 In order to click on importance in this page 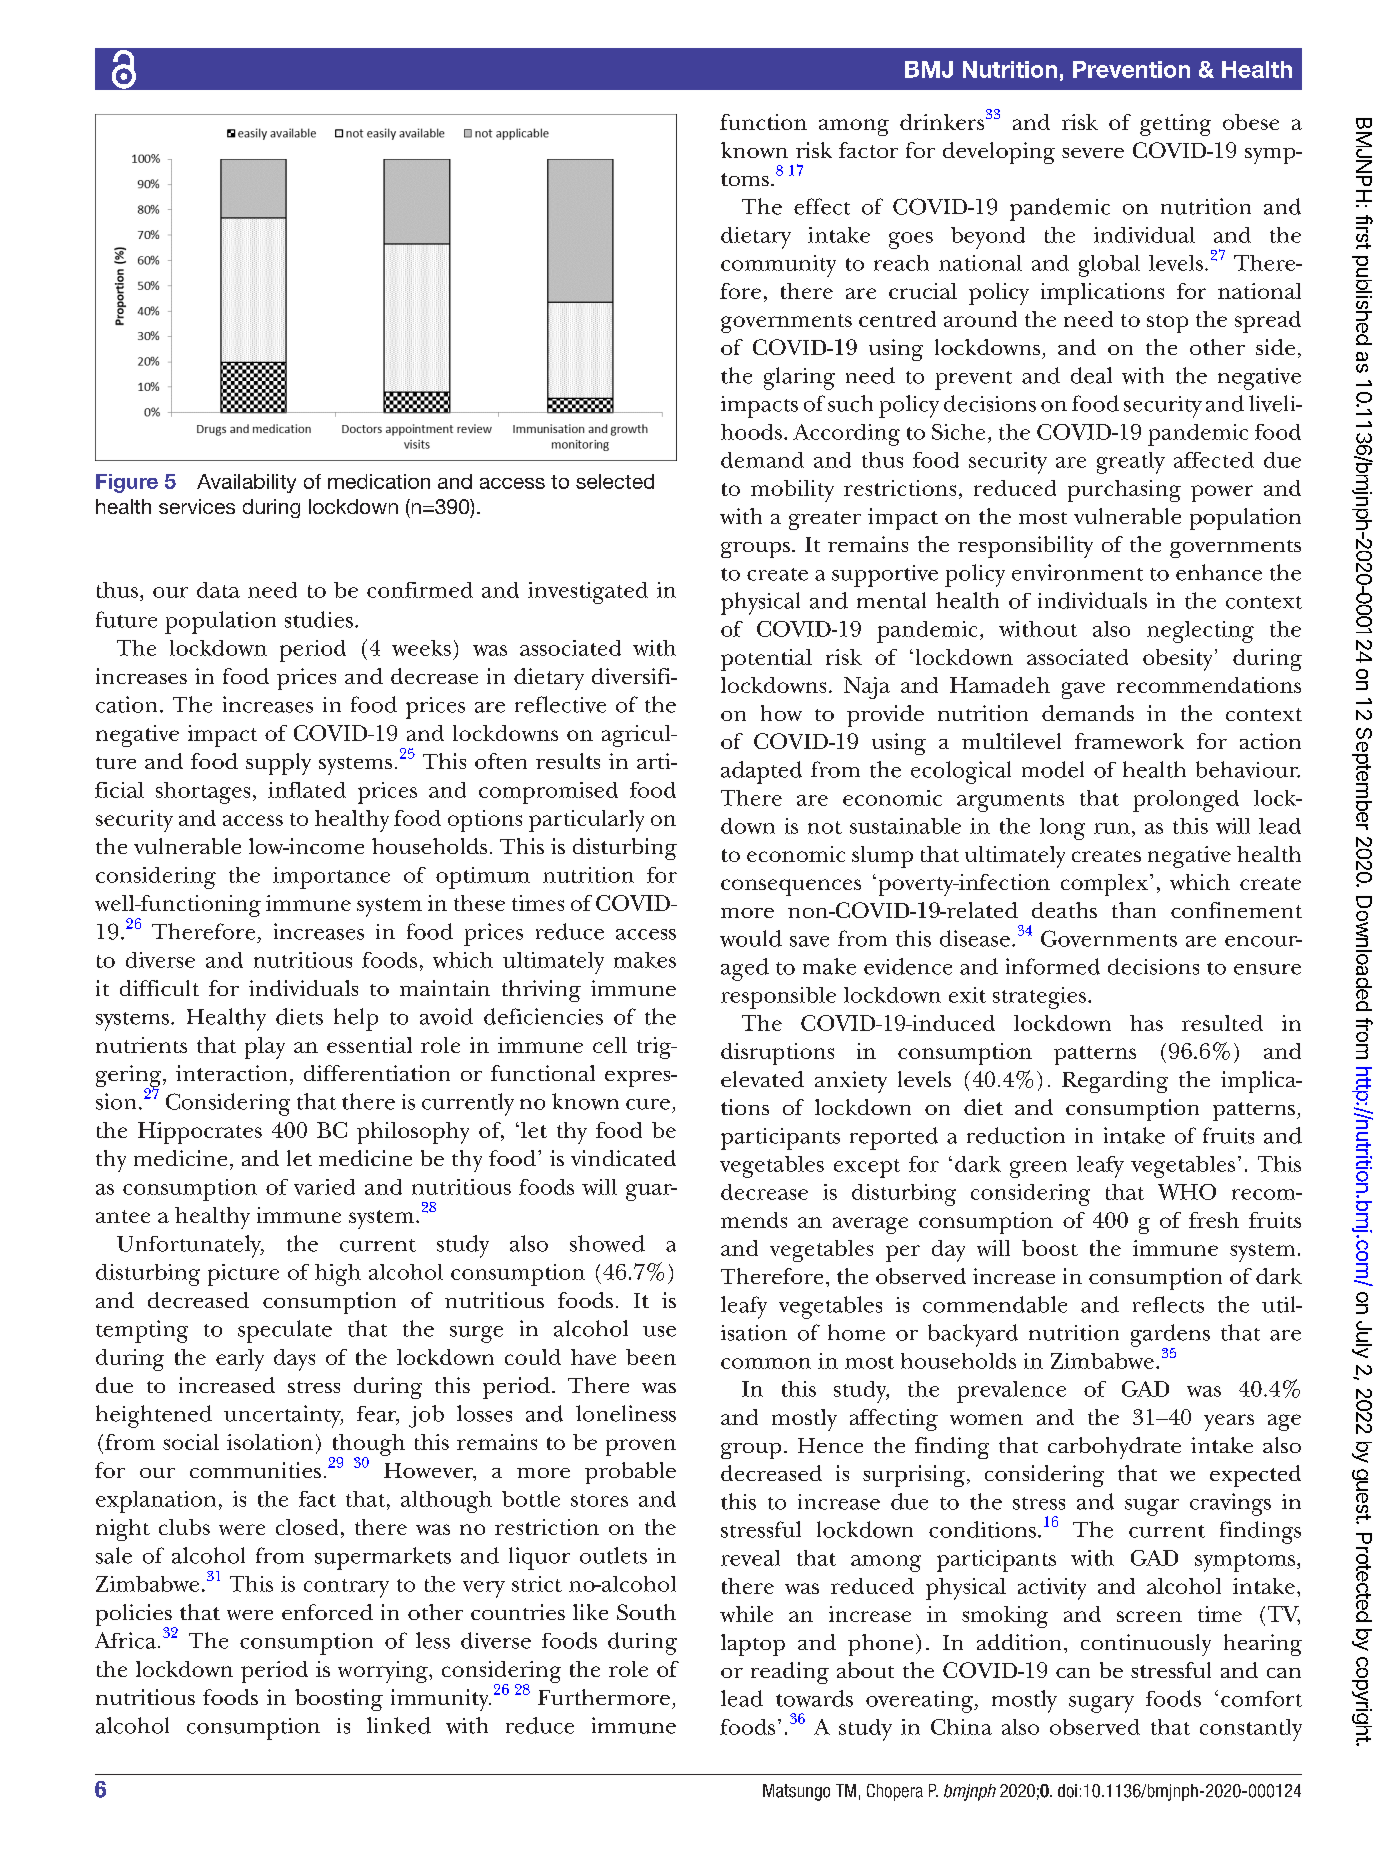, I will do `click(331, 878)`.
